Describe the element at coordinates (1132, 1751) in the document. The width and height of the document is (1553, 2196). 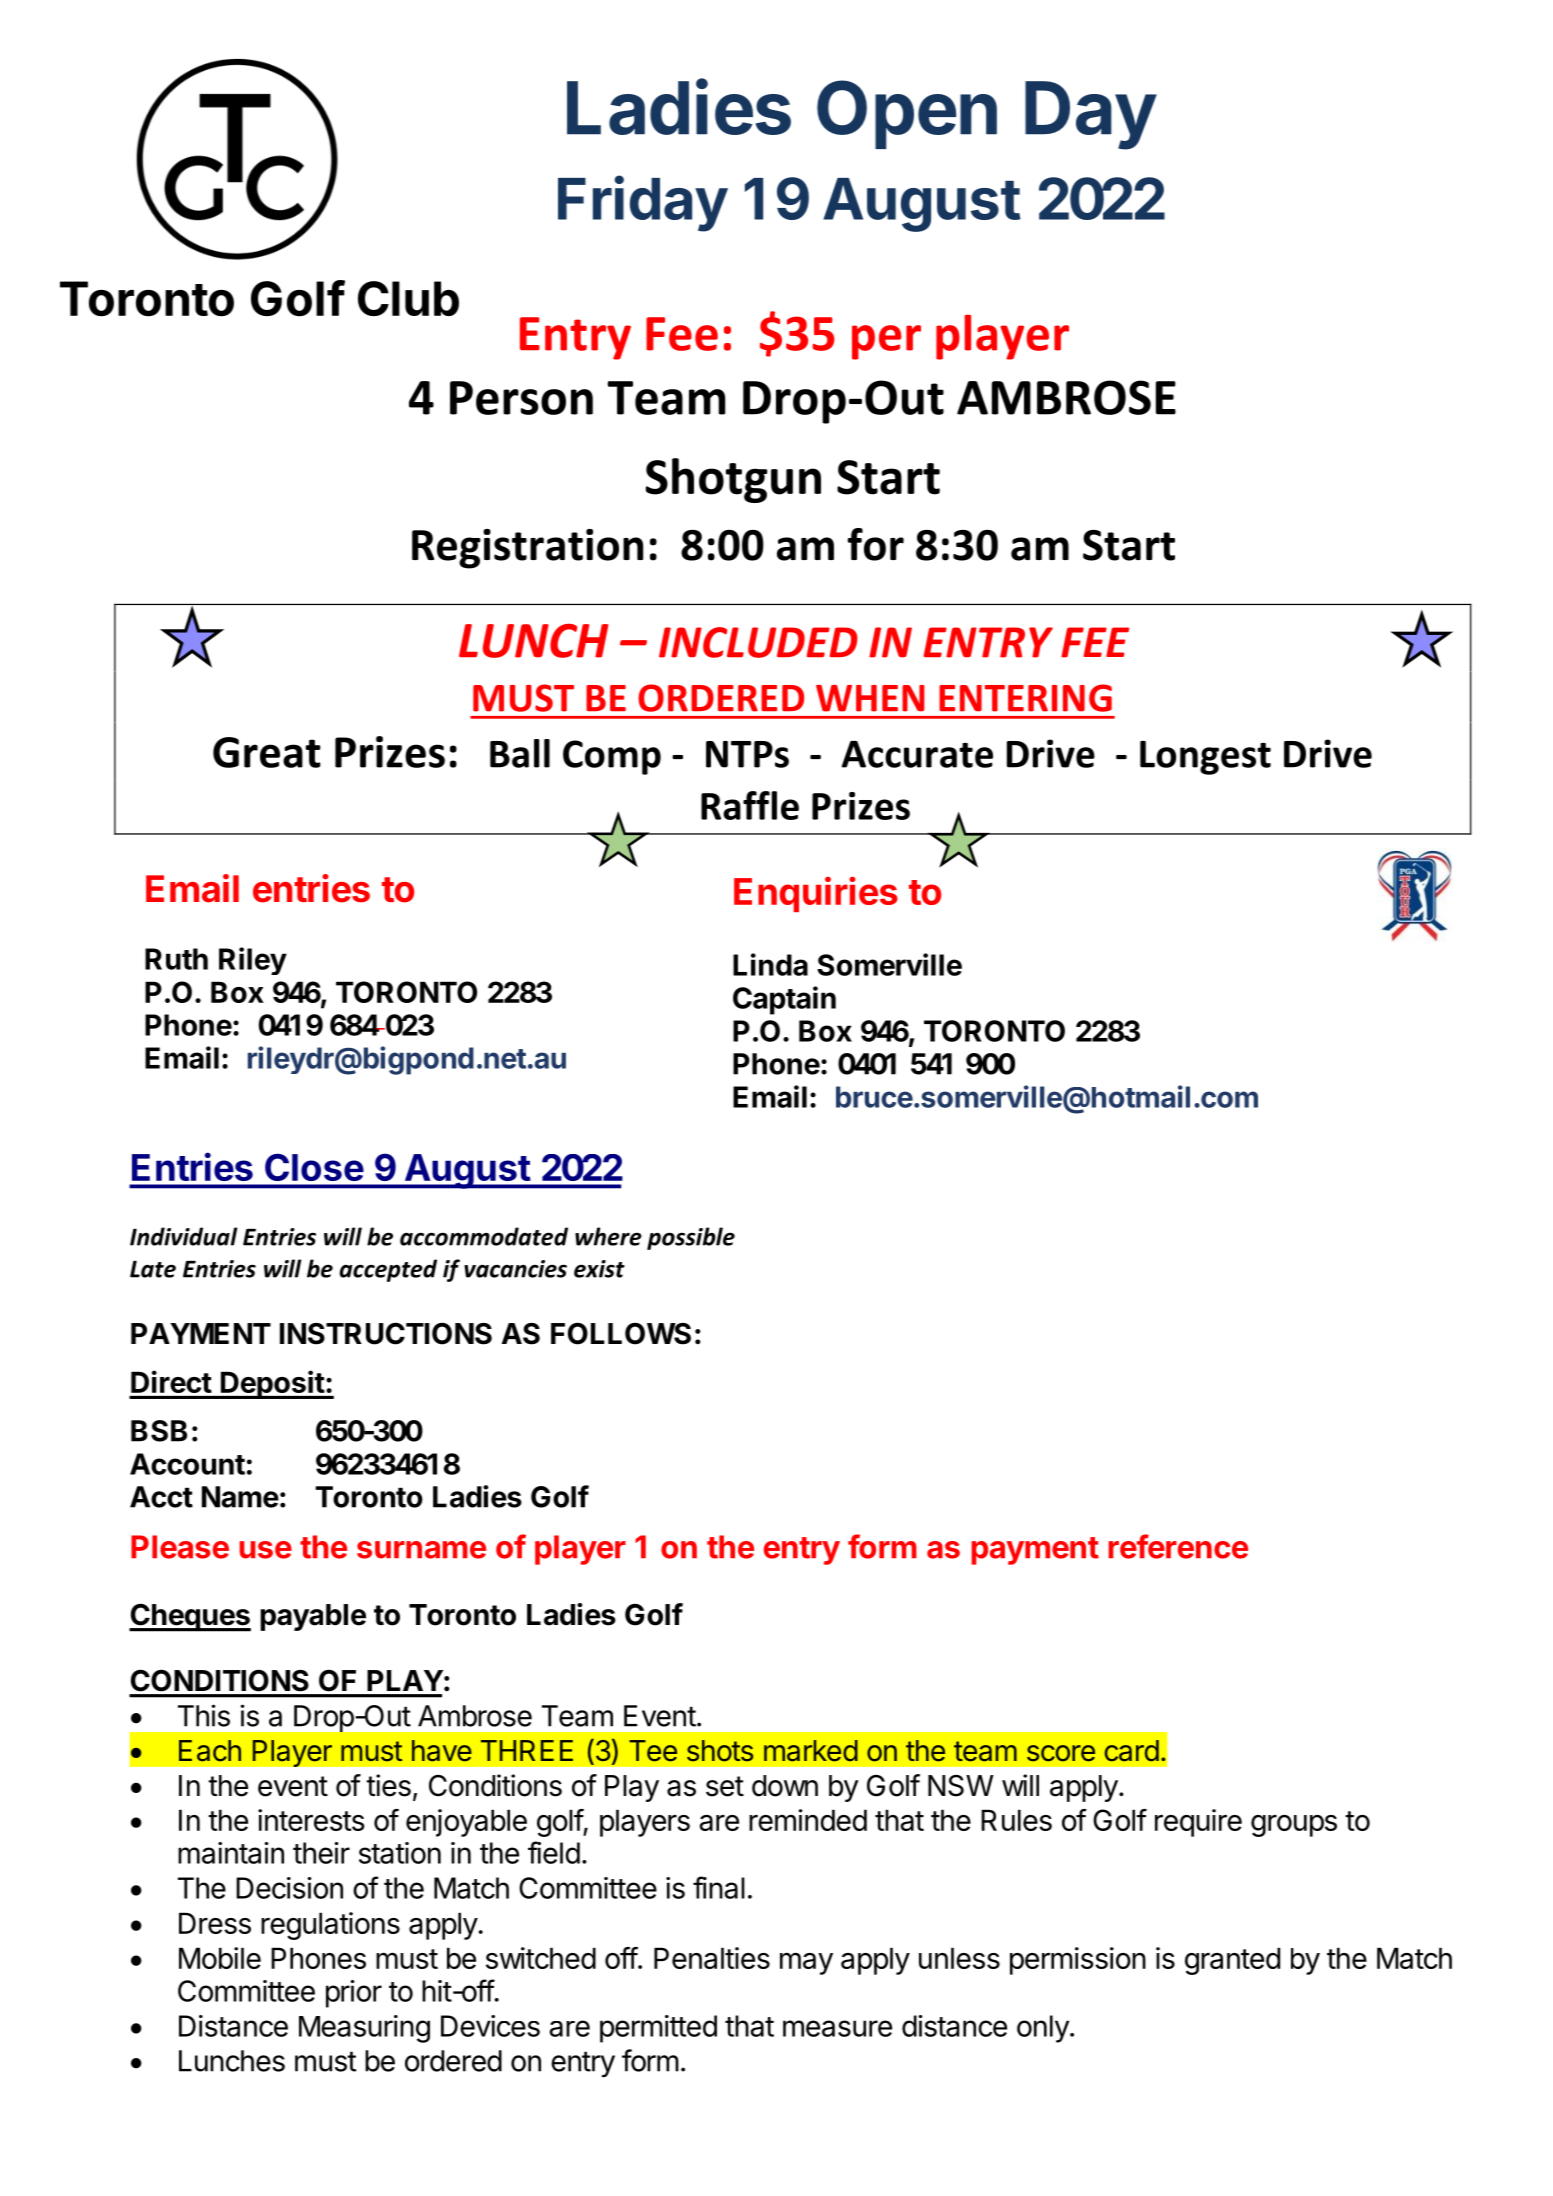
I see `card` at that location.
